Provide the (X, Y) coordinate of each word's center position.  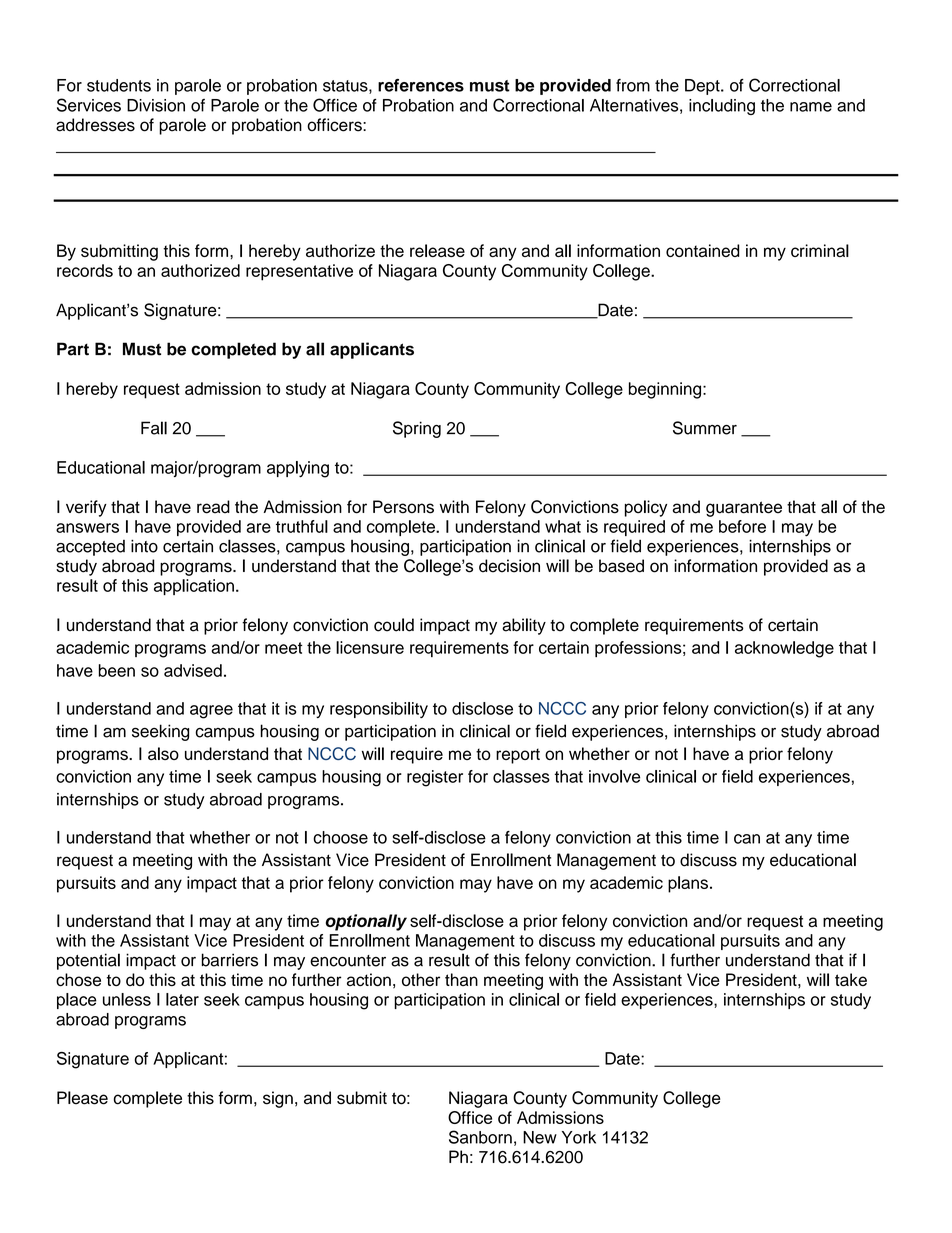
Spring (417, 429)
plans (688, 884)
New (540, 1137)
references (421, 85)
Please (82, 1098)
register (435, 778)
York (579, 1137)
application (194, 587)
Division (156, 105)
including (722, 107)
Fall (154, 428)
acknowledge (784, 649)
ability (524, 626)
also (163, 753)
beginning (665, 390)
